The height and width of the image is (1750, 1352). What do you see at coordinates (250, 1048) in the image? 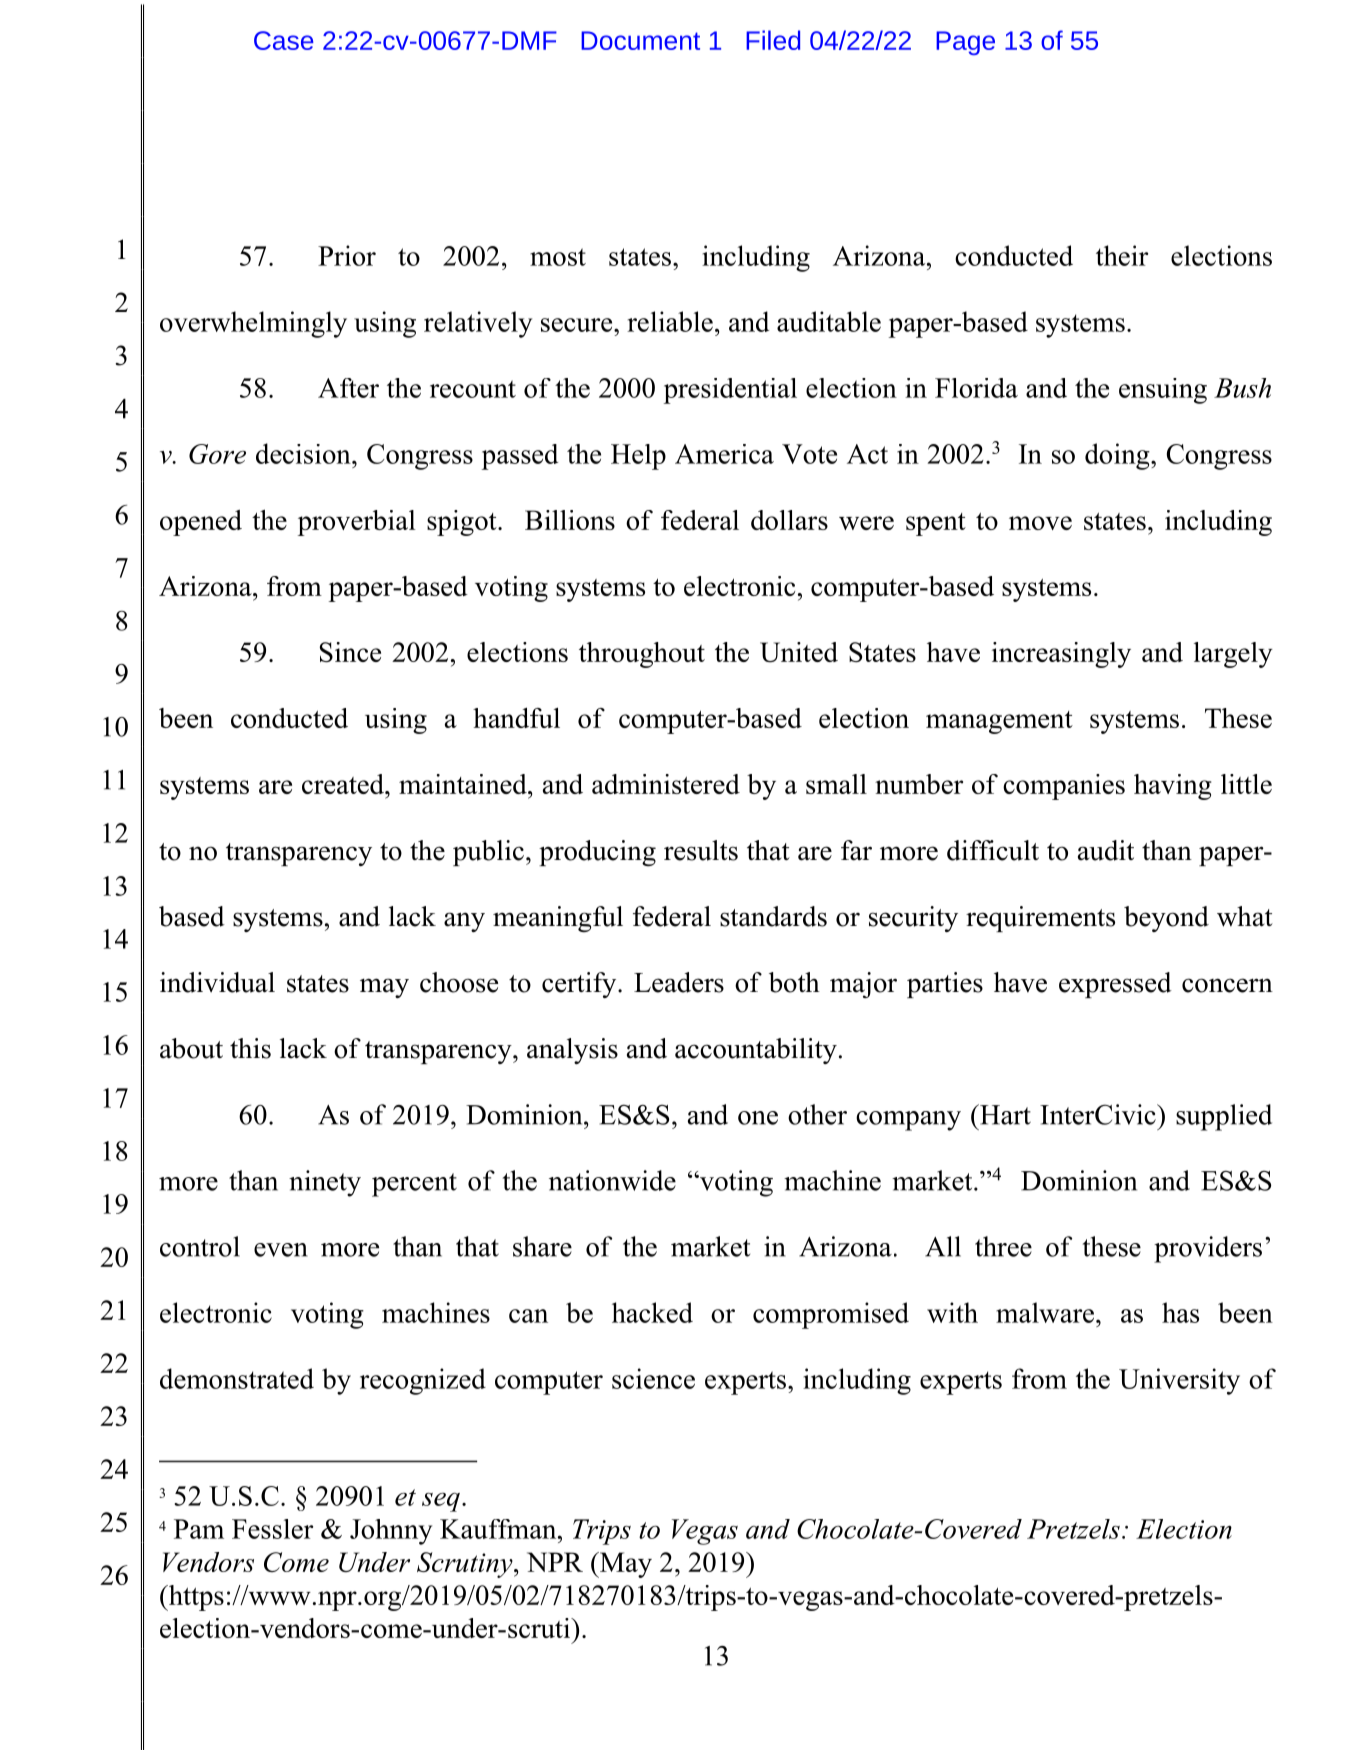
I see `this` at bounding box center [250, 1048].
